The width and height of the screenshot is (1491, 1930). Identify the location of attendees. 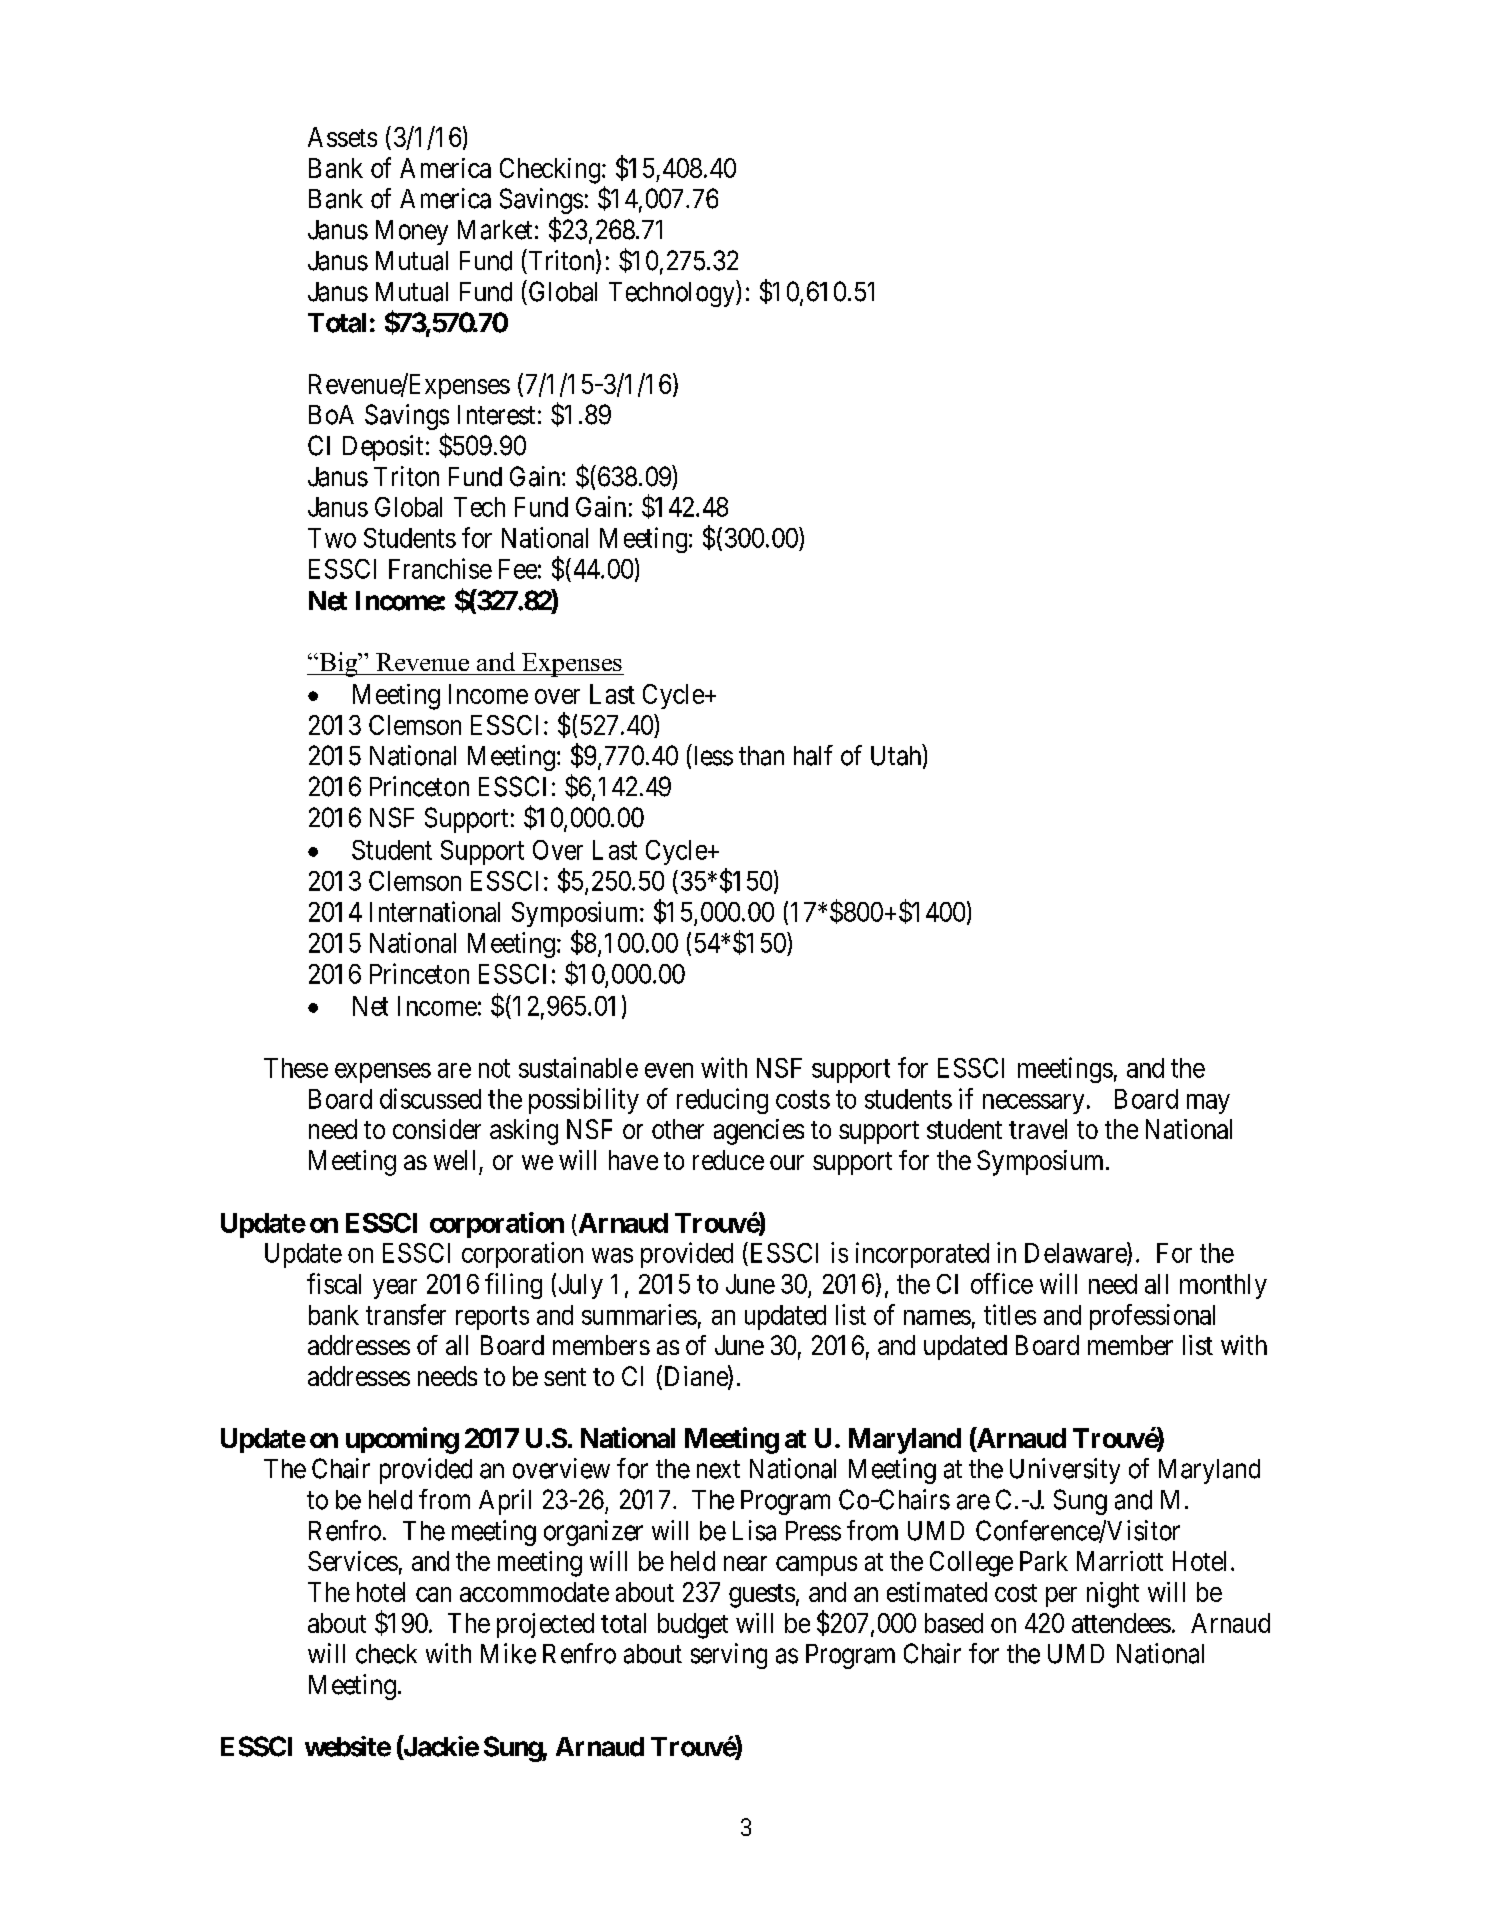
(1121, 1623).
